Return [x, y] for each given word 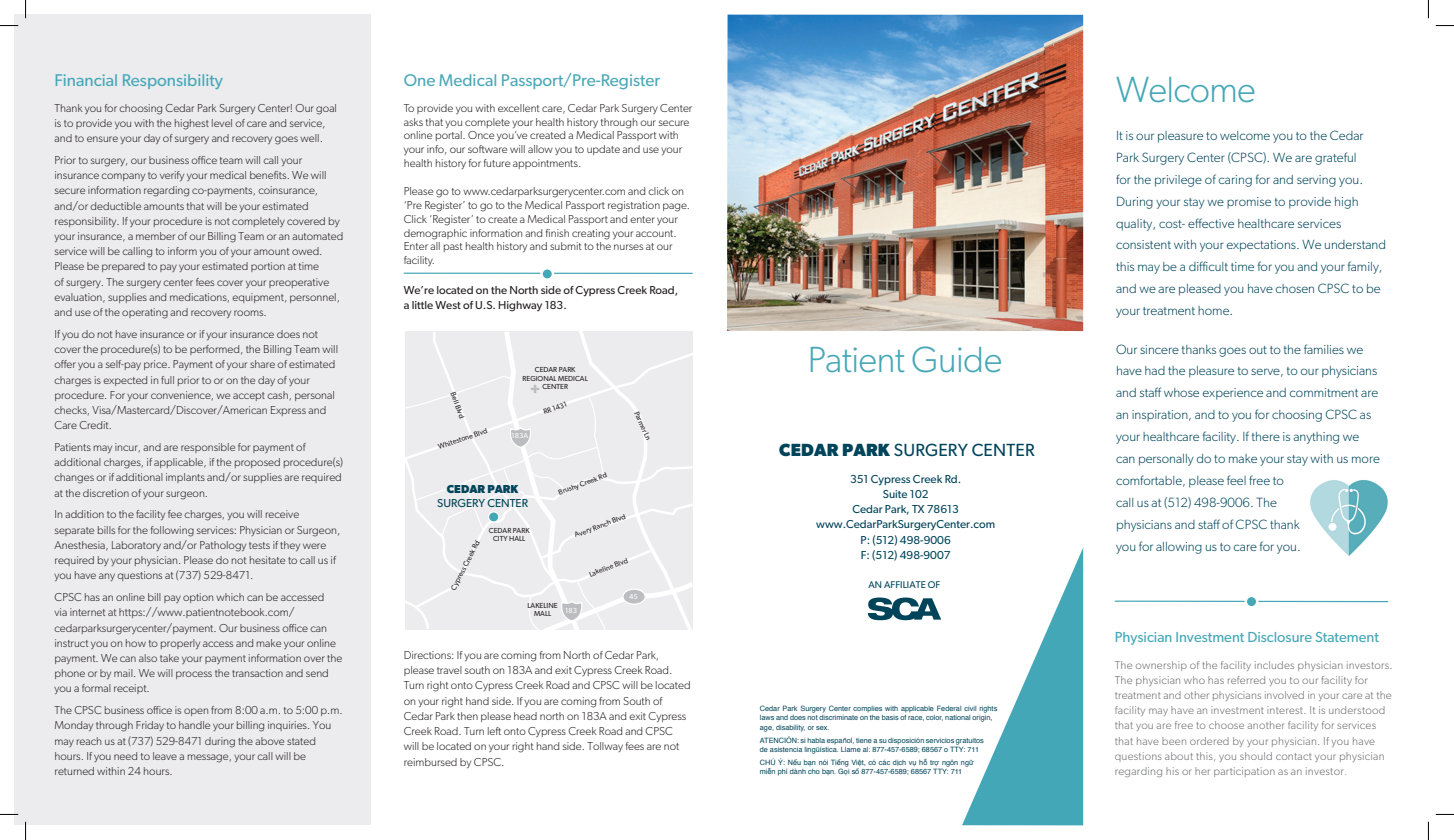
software [487, 149]
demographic [435, 234]
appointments [546, 164]
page [676, 207]
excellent [518, 108]
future [497, 163]
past [453, 247]
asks [413, 122]
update [603, 150]
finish [557, 233]
